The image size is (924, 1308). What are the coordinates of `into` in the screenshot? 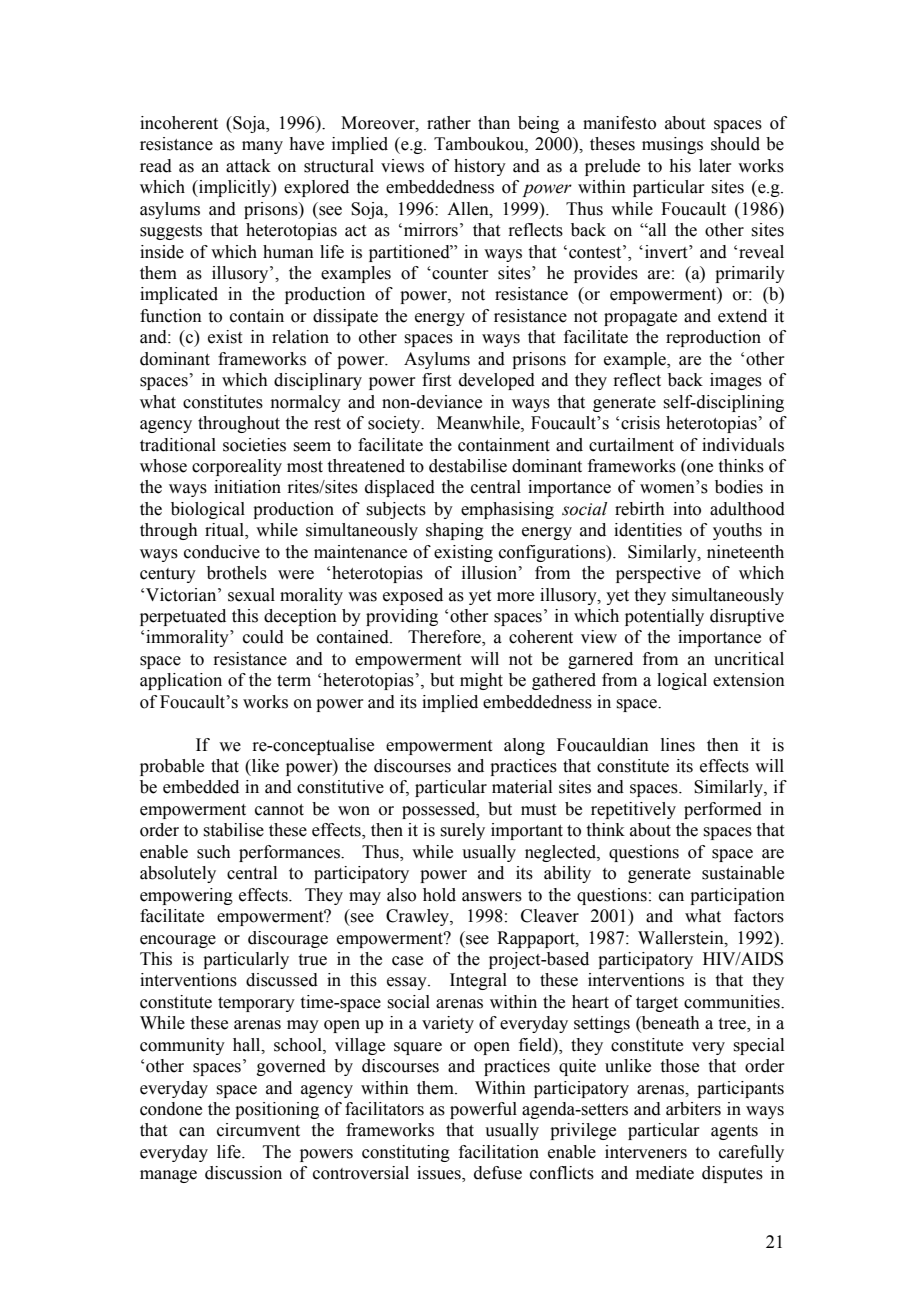 It's located at (687, 509).
